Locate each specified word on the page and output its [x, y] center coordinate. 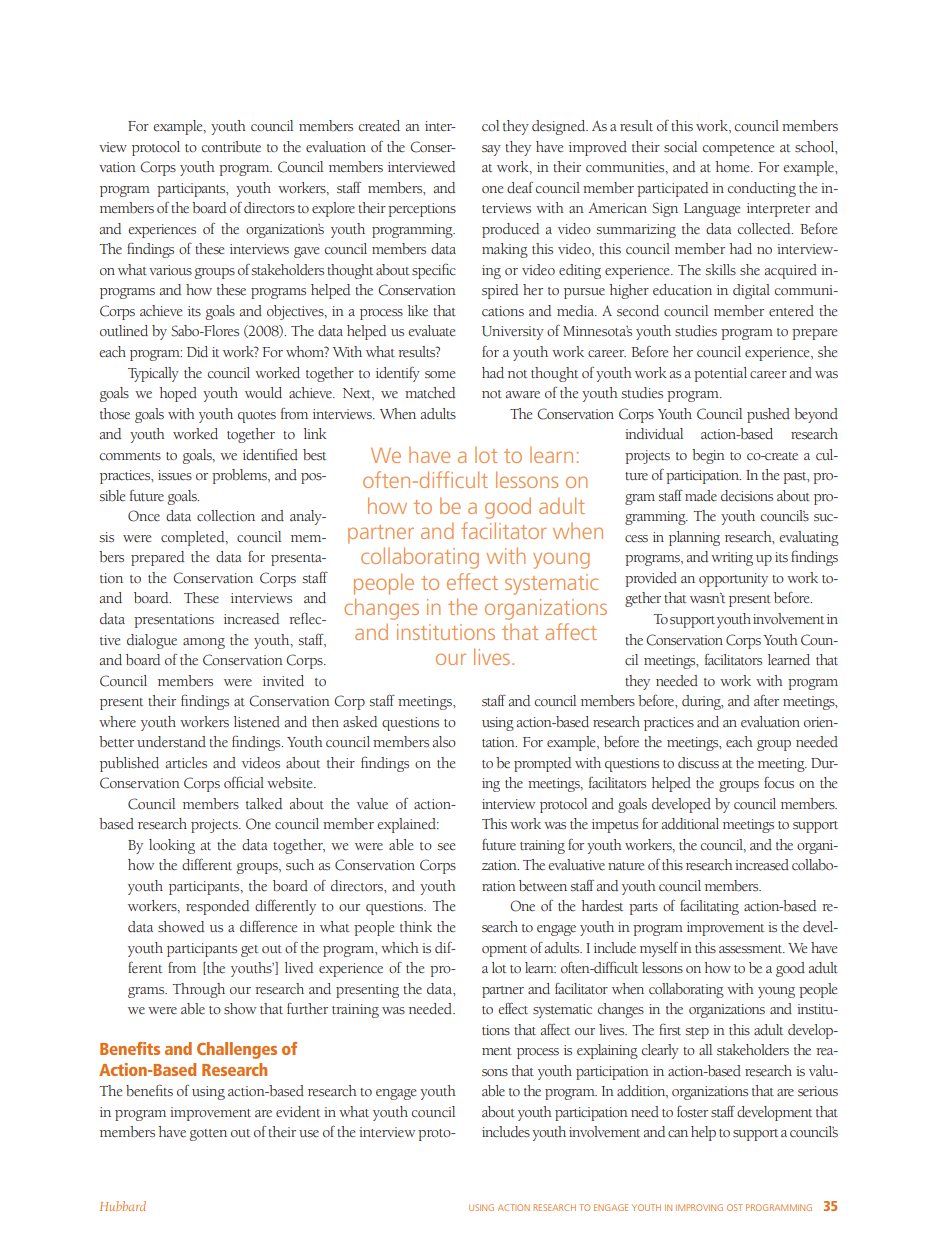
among [204, 643]
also [444, 741]
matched [430, 393]
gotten [208, 1135]
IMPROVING [699, 1207]
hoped [178, 394]
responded [217, 907]
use [309, 1133]
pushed [768, 415]
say [491, 150]
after [766, 700]
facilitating [709, 907]
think [416, 926]
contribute [231, 147]
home [733, 167]
